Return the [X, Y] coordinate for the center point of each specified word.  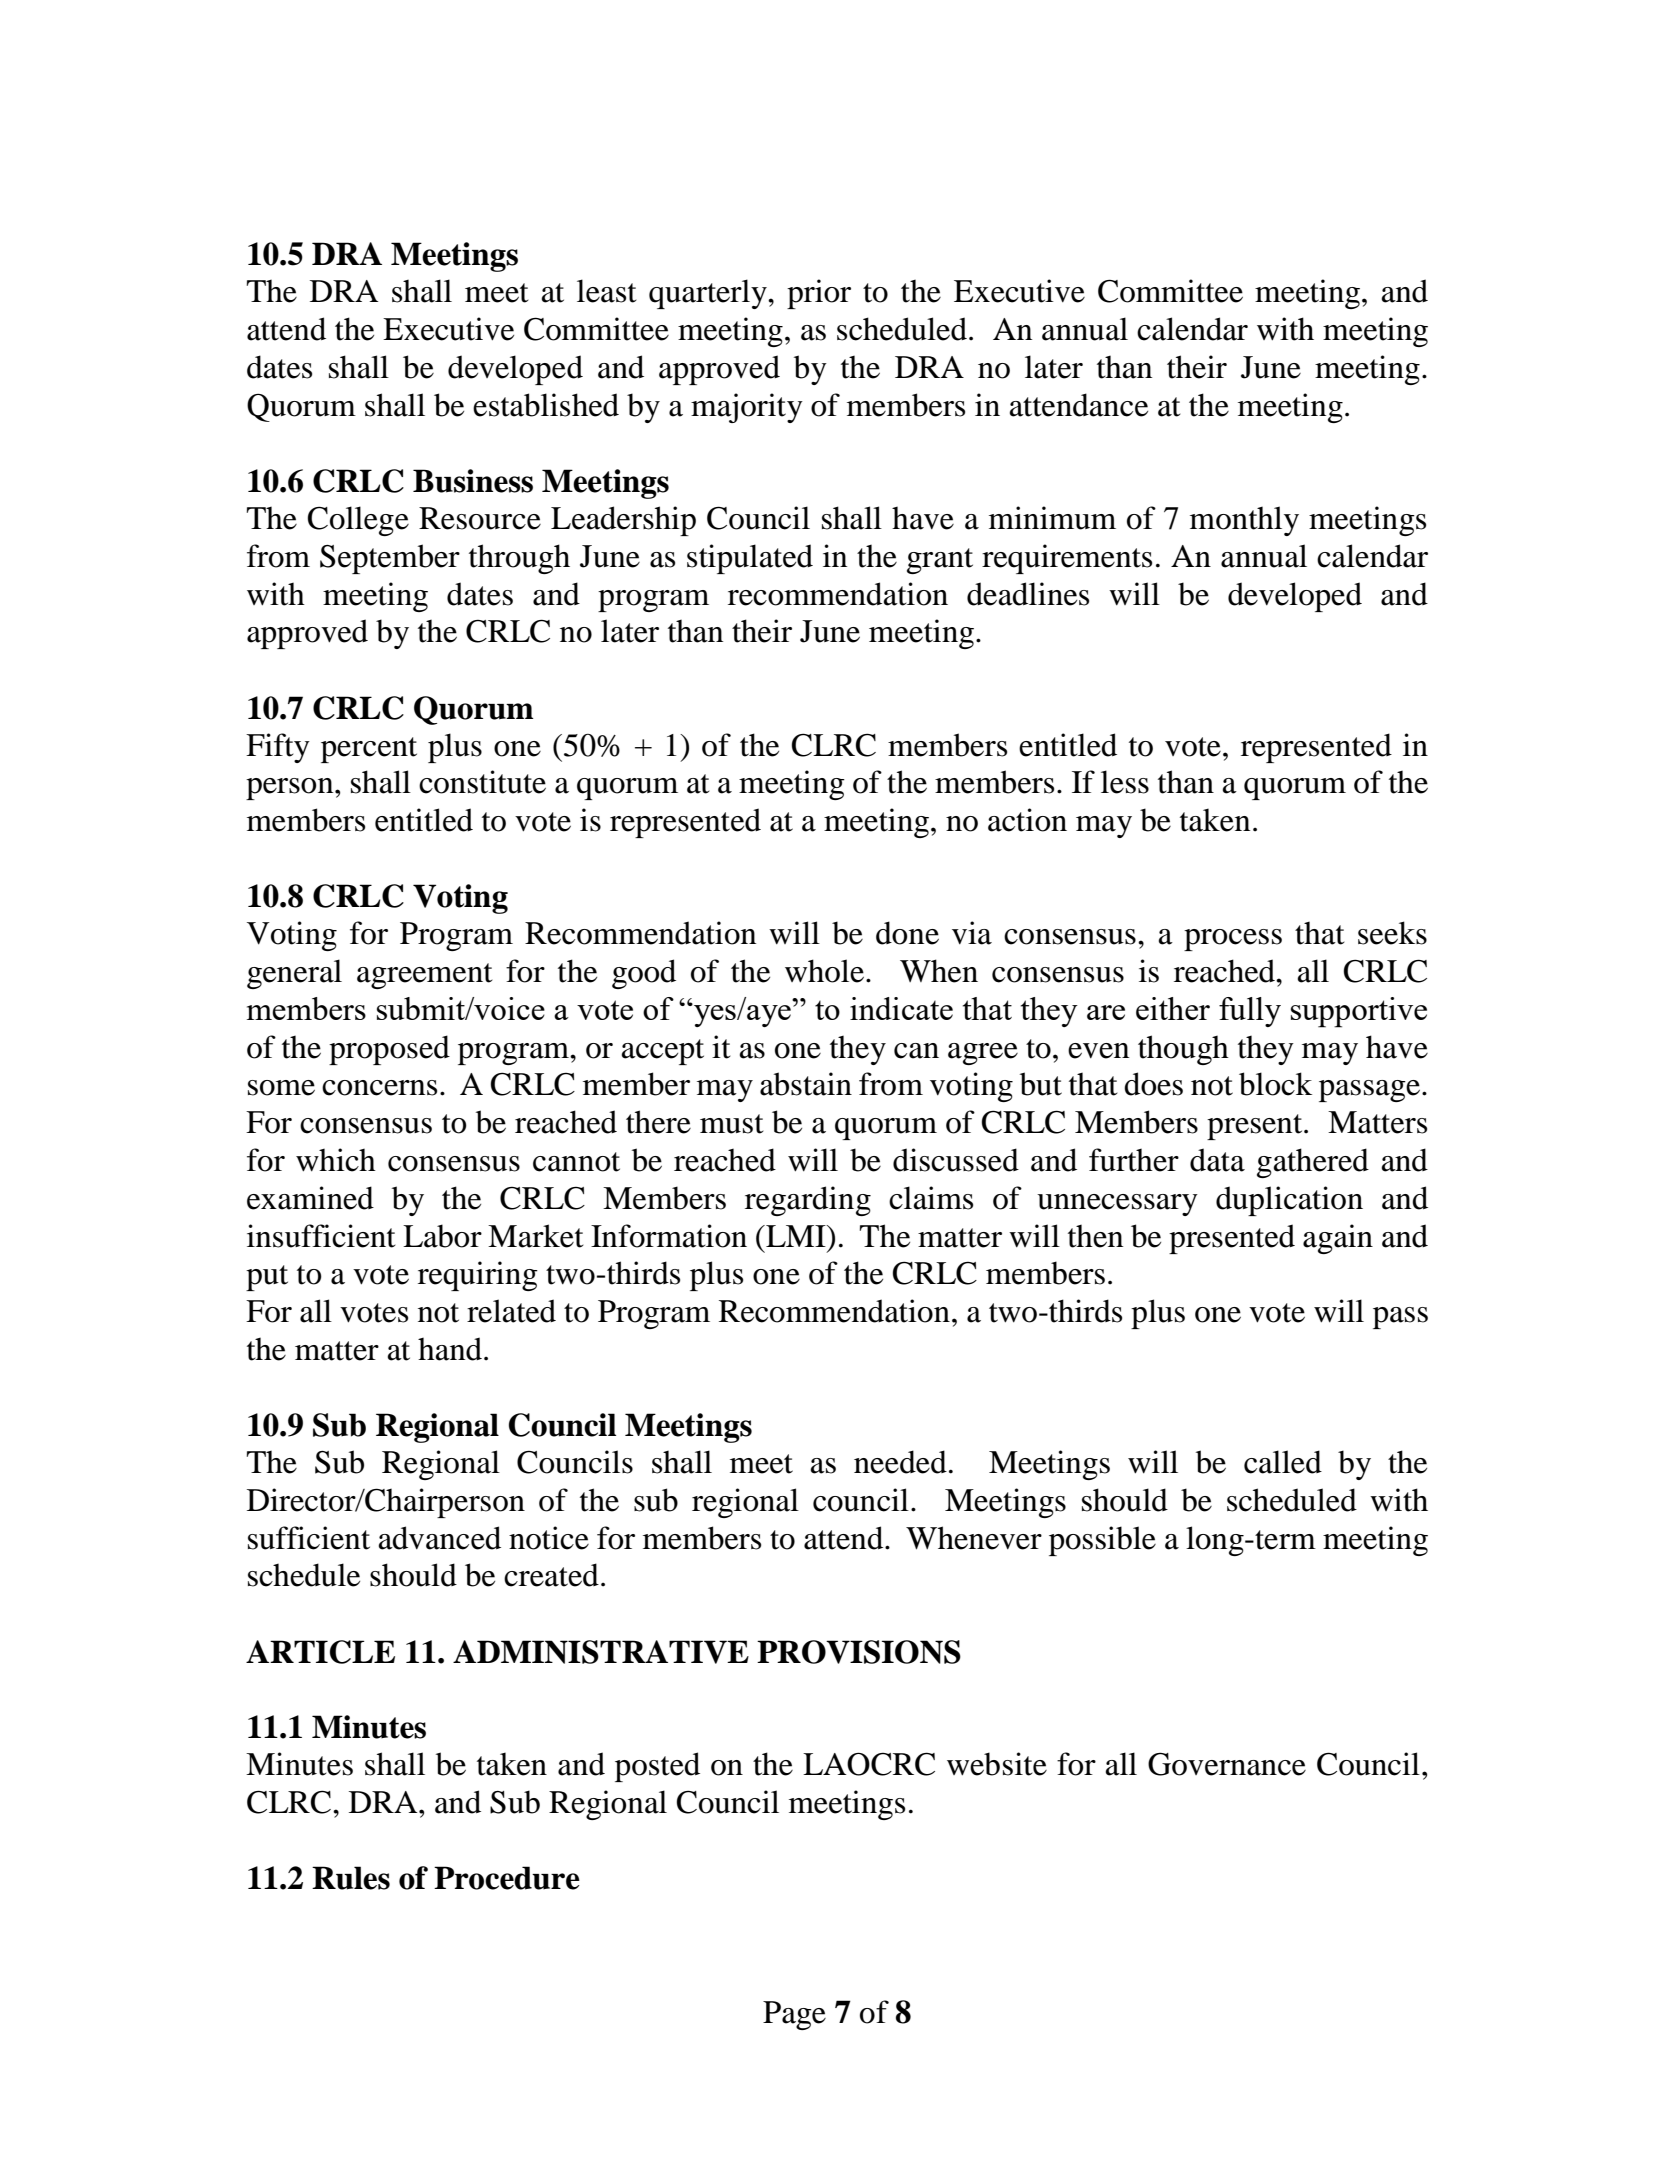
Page [794, 2015]
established [546, 405]
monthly [1244, 521]
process [1233, 940]
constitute [482, 782]
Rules [351, 1878]
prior [819, 294]
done [907, 933]
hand [450, 1349]
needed [900, 1462]
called [1283, 1462]
